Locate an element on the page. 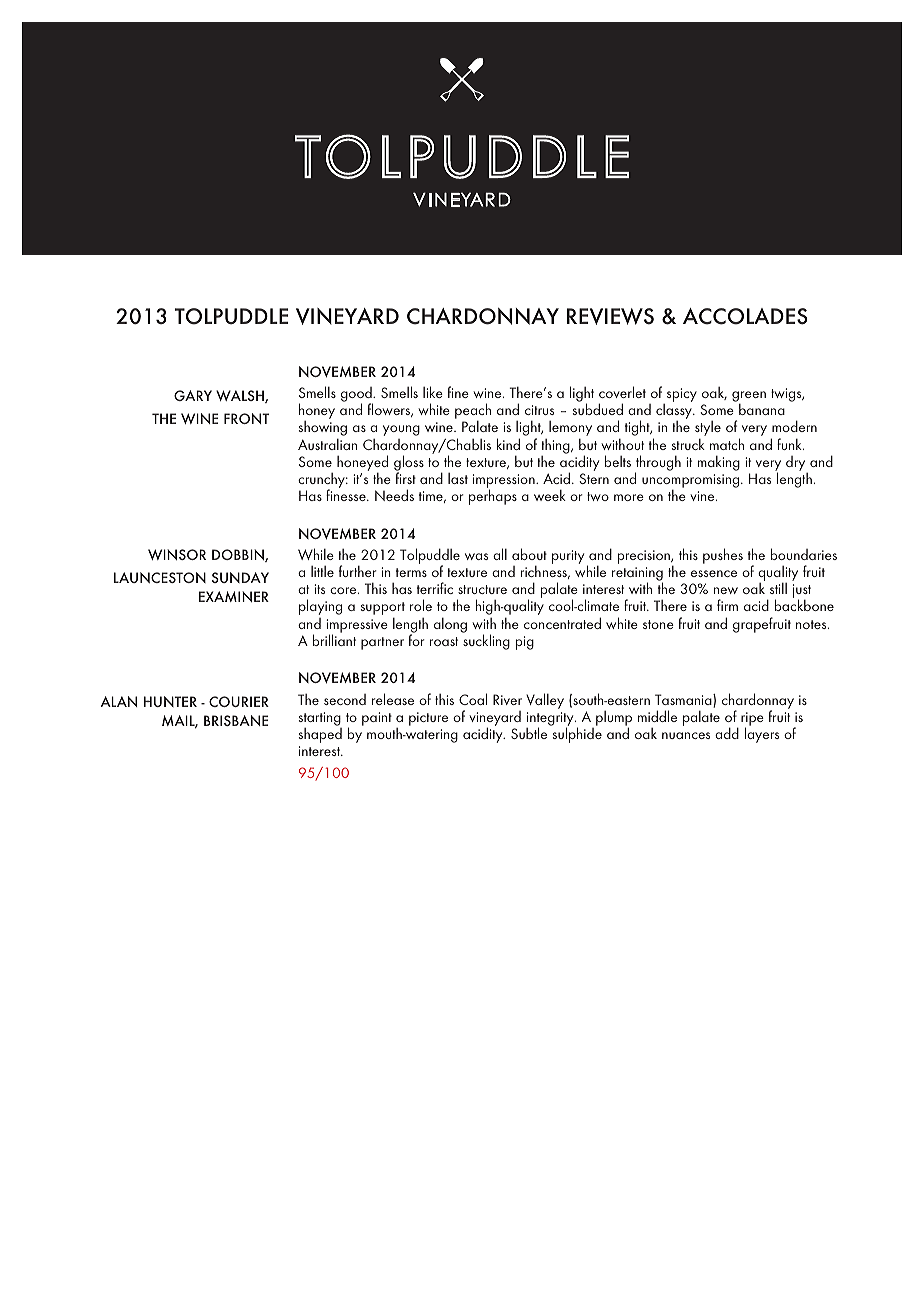 This document has width=924, height=1308. pushes is located at coordinates (723, 556).
